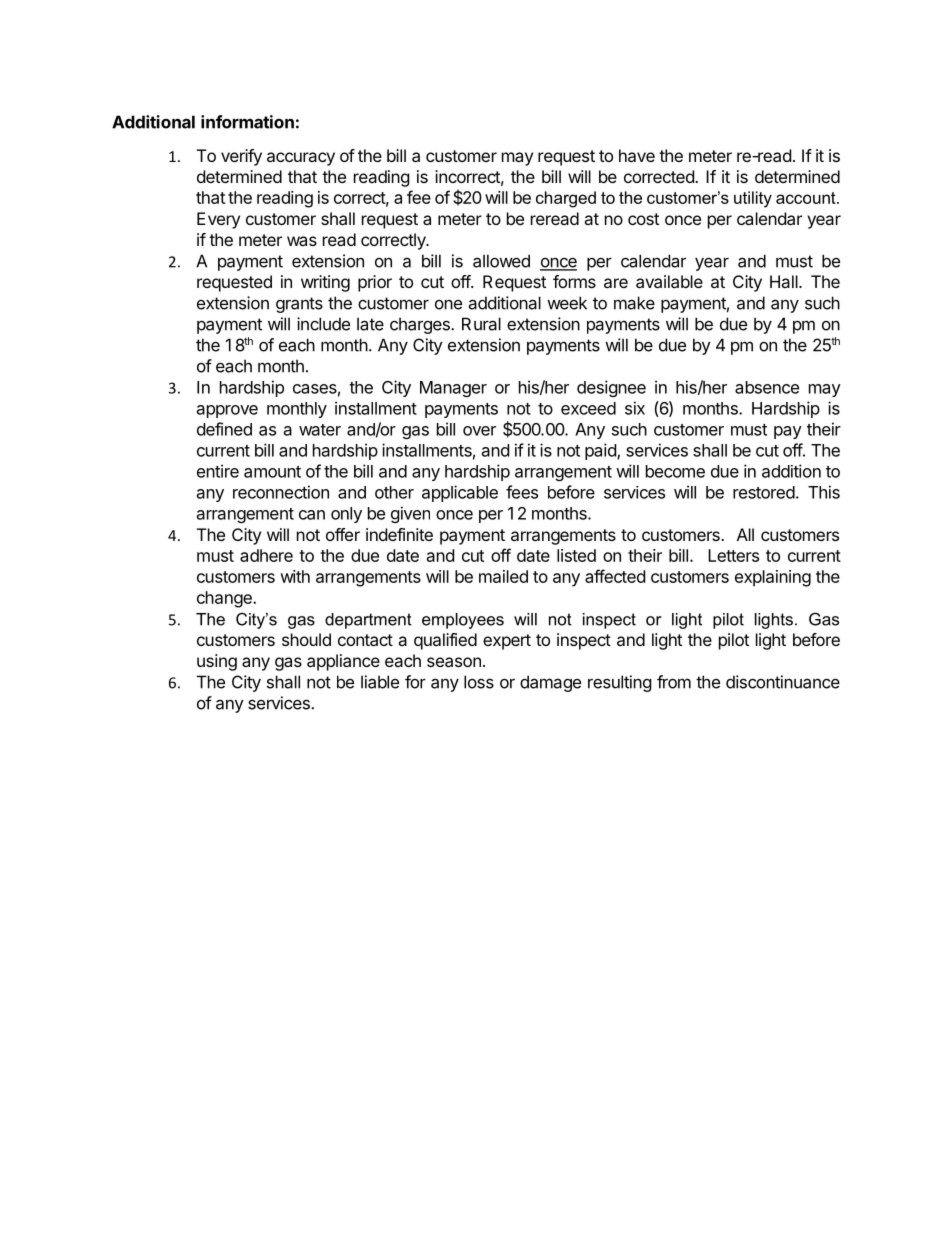 The image size is (952, 1233). What do you see at coordinates (764, 492) in the page?
I see `restored` at bounding box center [764, 492].
